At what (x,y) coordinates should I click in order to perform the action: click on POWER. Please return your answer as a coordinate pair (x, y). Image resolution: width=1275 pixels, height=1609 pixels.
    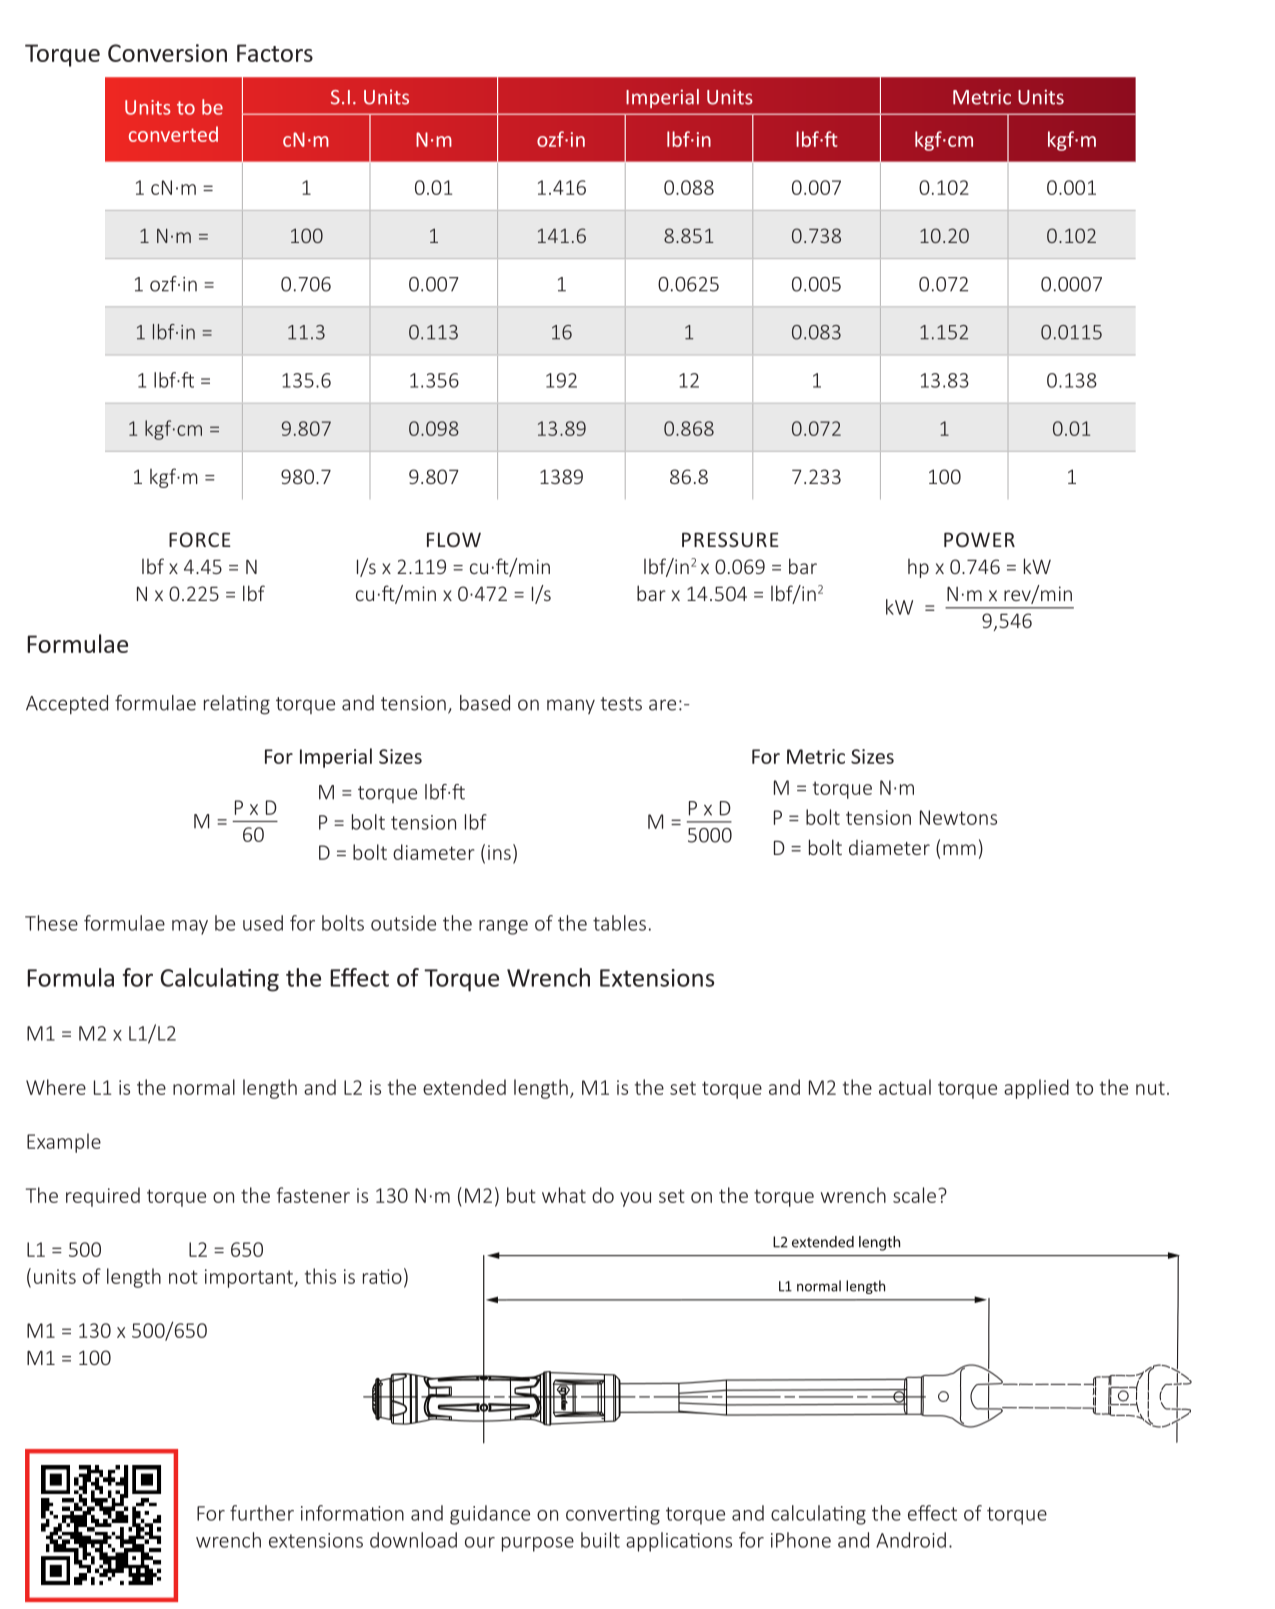
    Looking at the image, I should click on (979, 539).
